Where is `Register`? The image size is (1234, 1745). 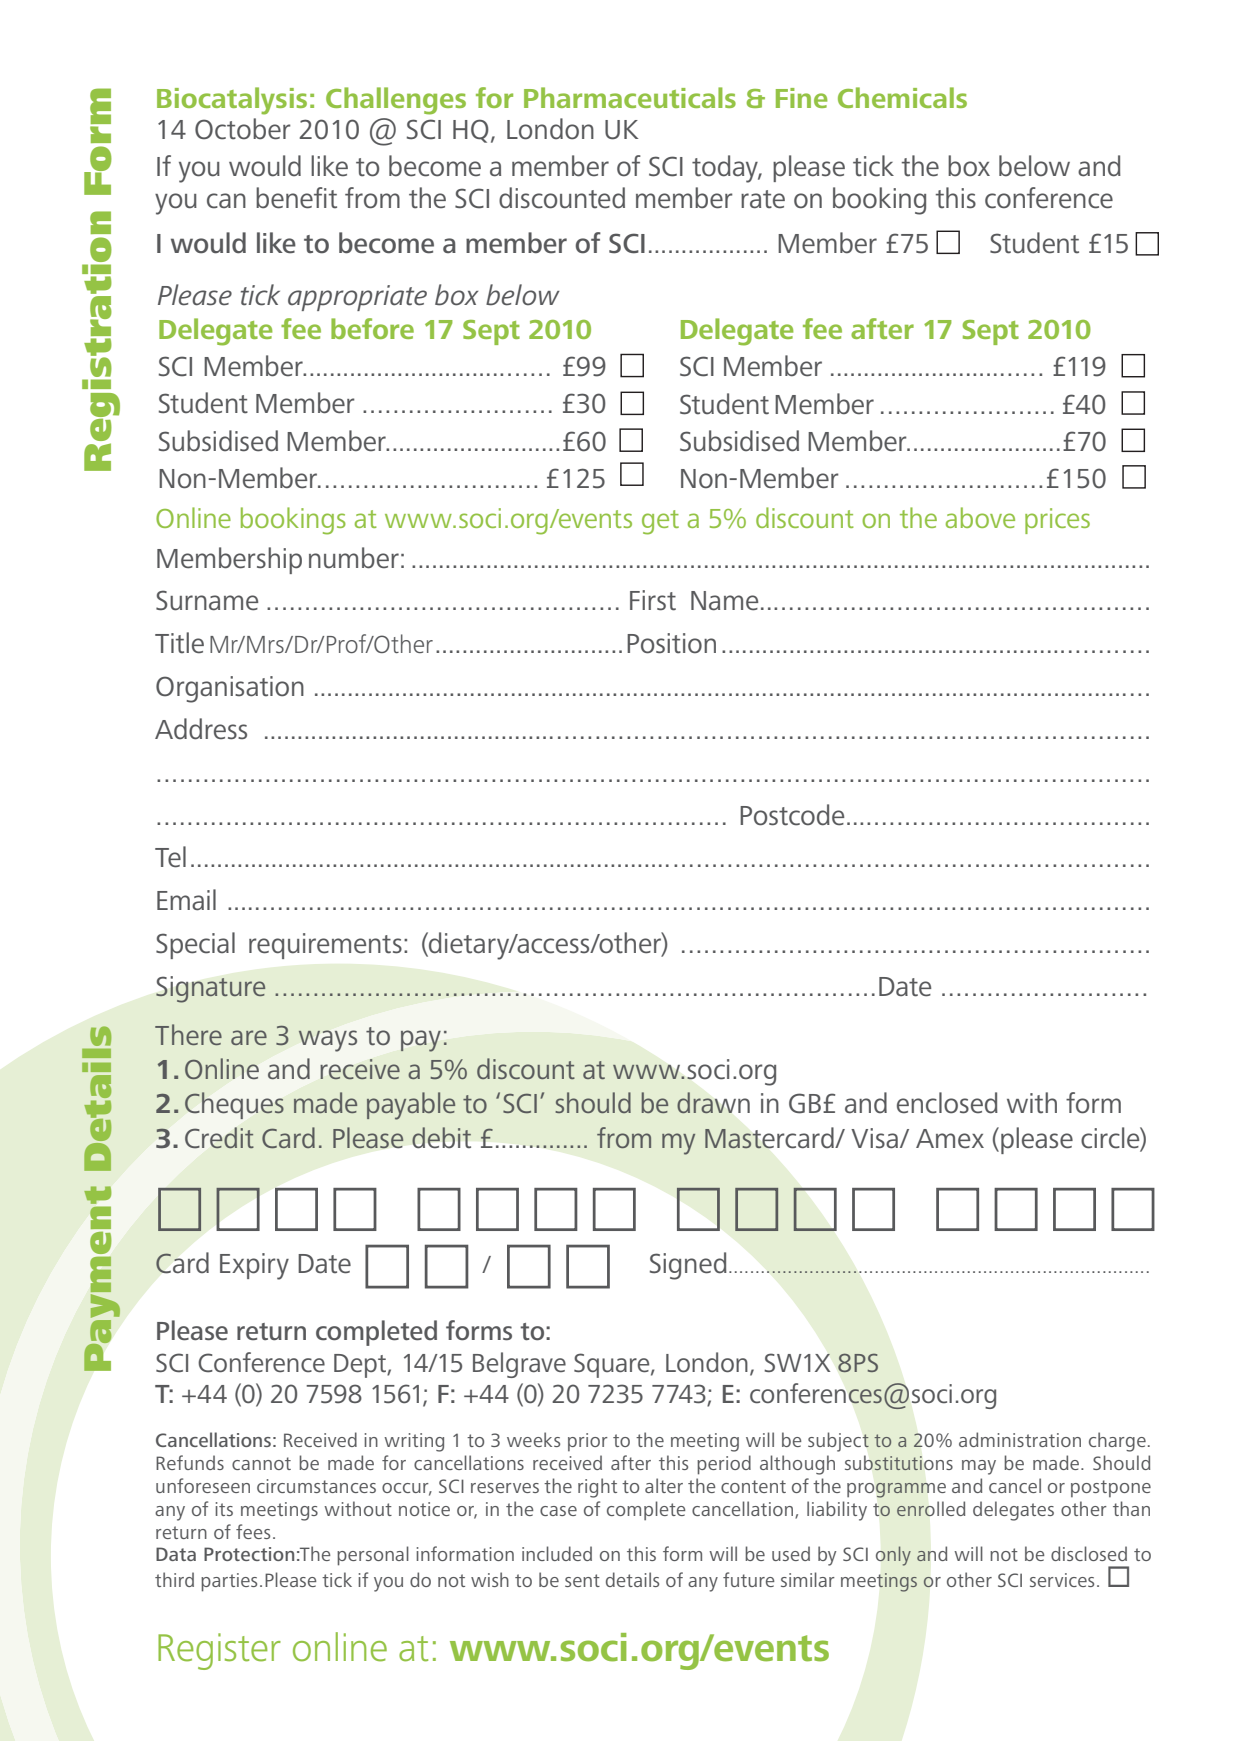
Register is located at coordinates (219, 1651).
